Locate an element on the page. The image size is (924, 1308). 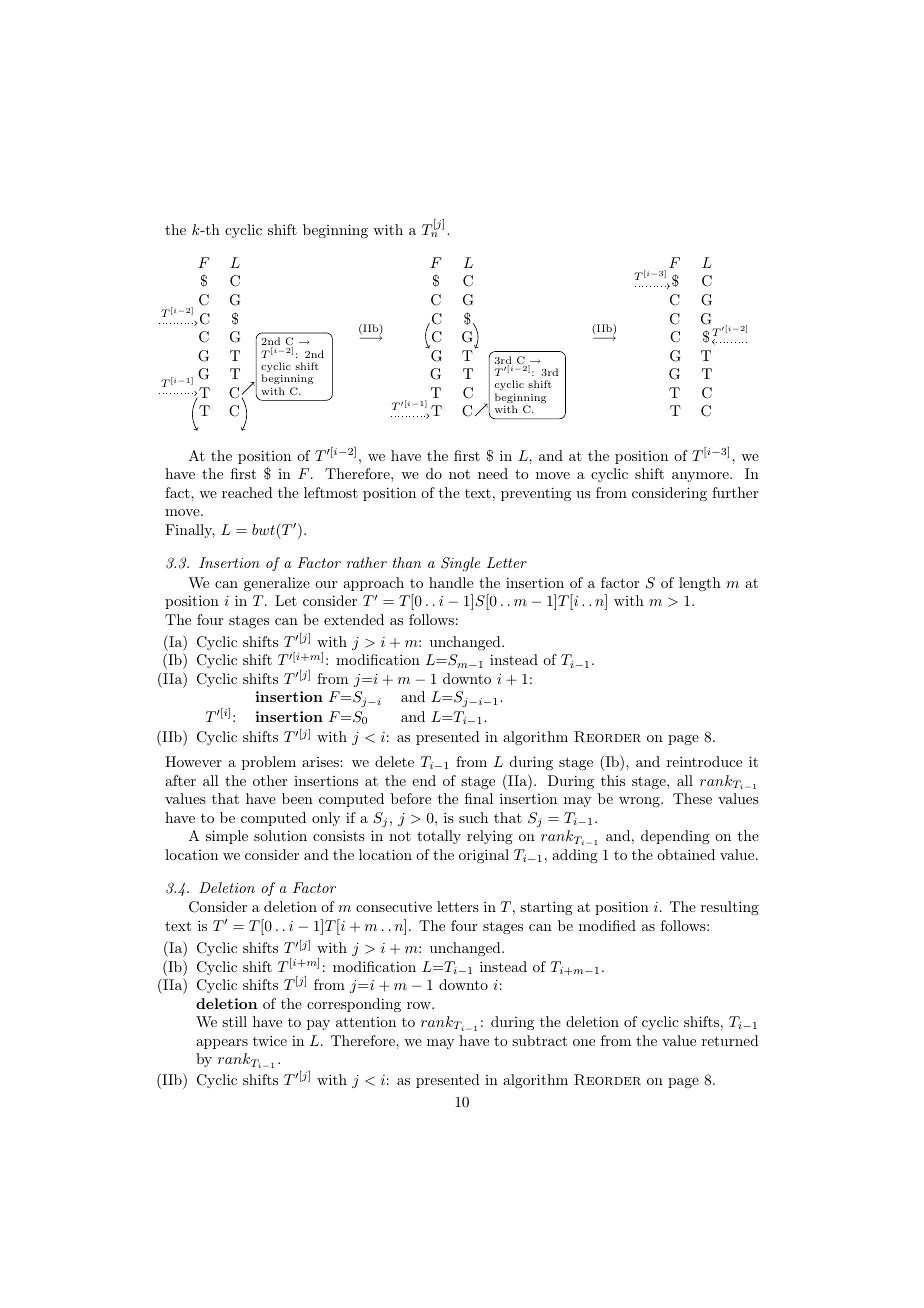
reintroduce is located at coordinates (704, 761).
